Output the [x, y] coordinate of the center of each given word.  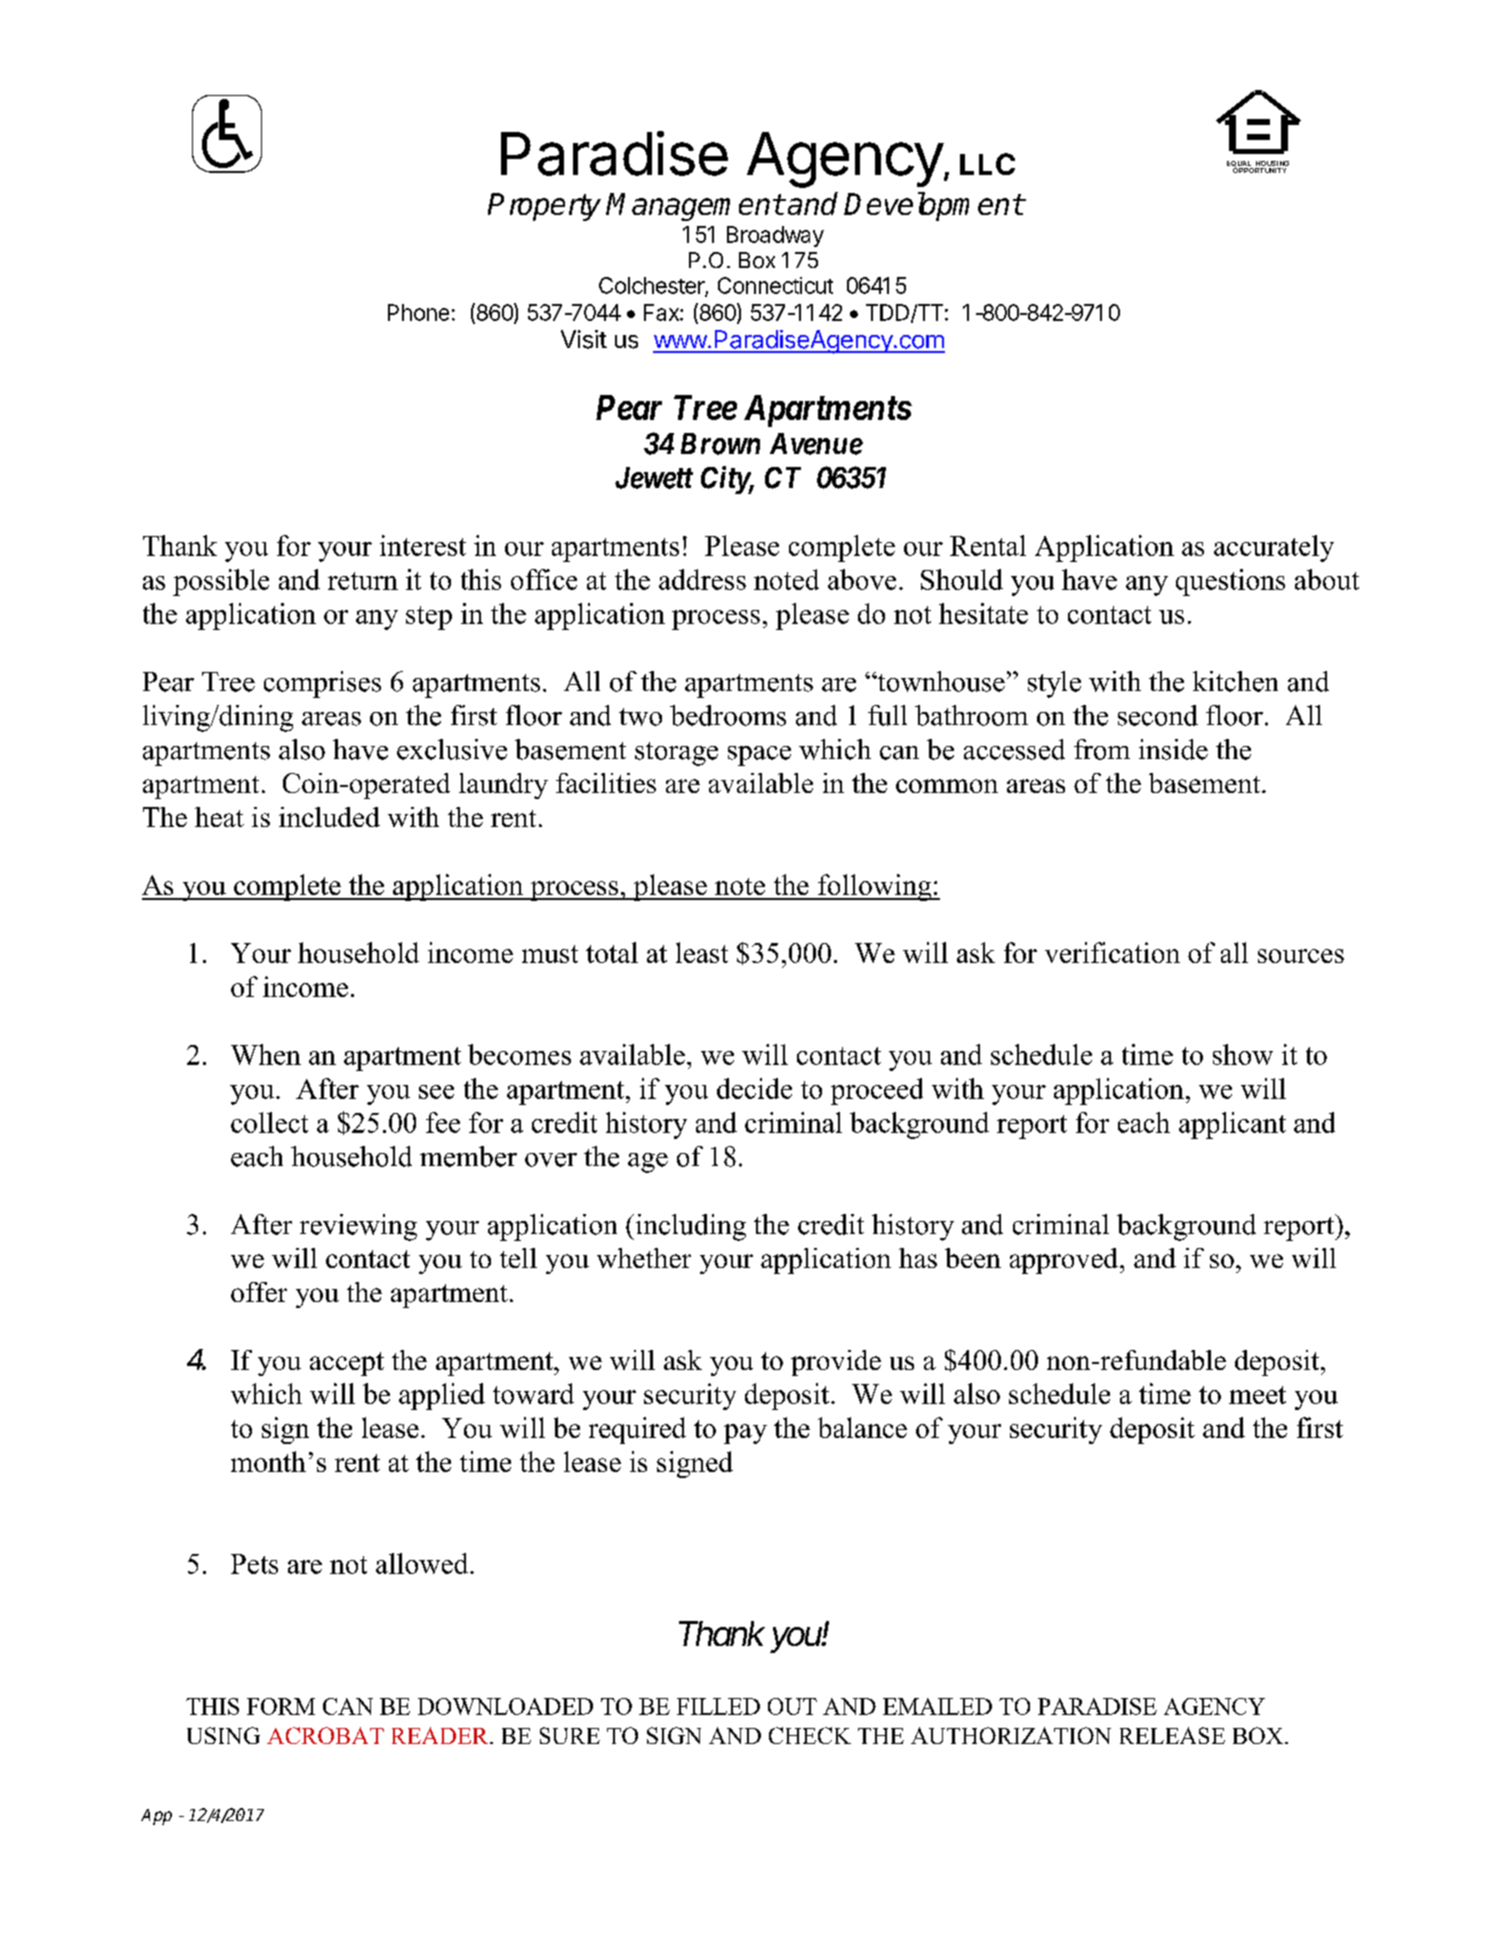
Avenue [816, 444]
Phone [418, 312]
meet [1257, 1395]
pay [745, 1434]
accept [347, 1364]
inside [1173, 749]
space [759, 756]
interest [423, 545]
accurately [1274, 548]
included [329, 817]
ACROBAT [325, 1735]
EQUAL [1240, 165]
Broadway [775, 236]
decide [754, 1088]
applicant [1232, 1125]
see [436, 1092]
